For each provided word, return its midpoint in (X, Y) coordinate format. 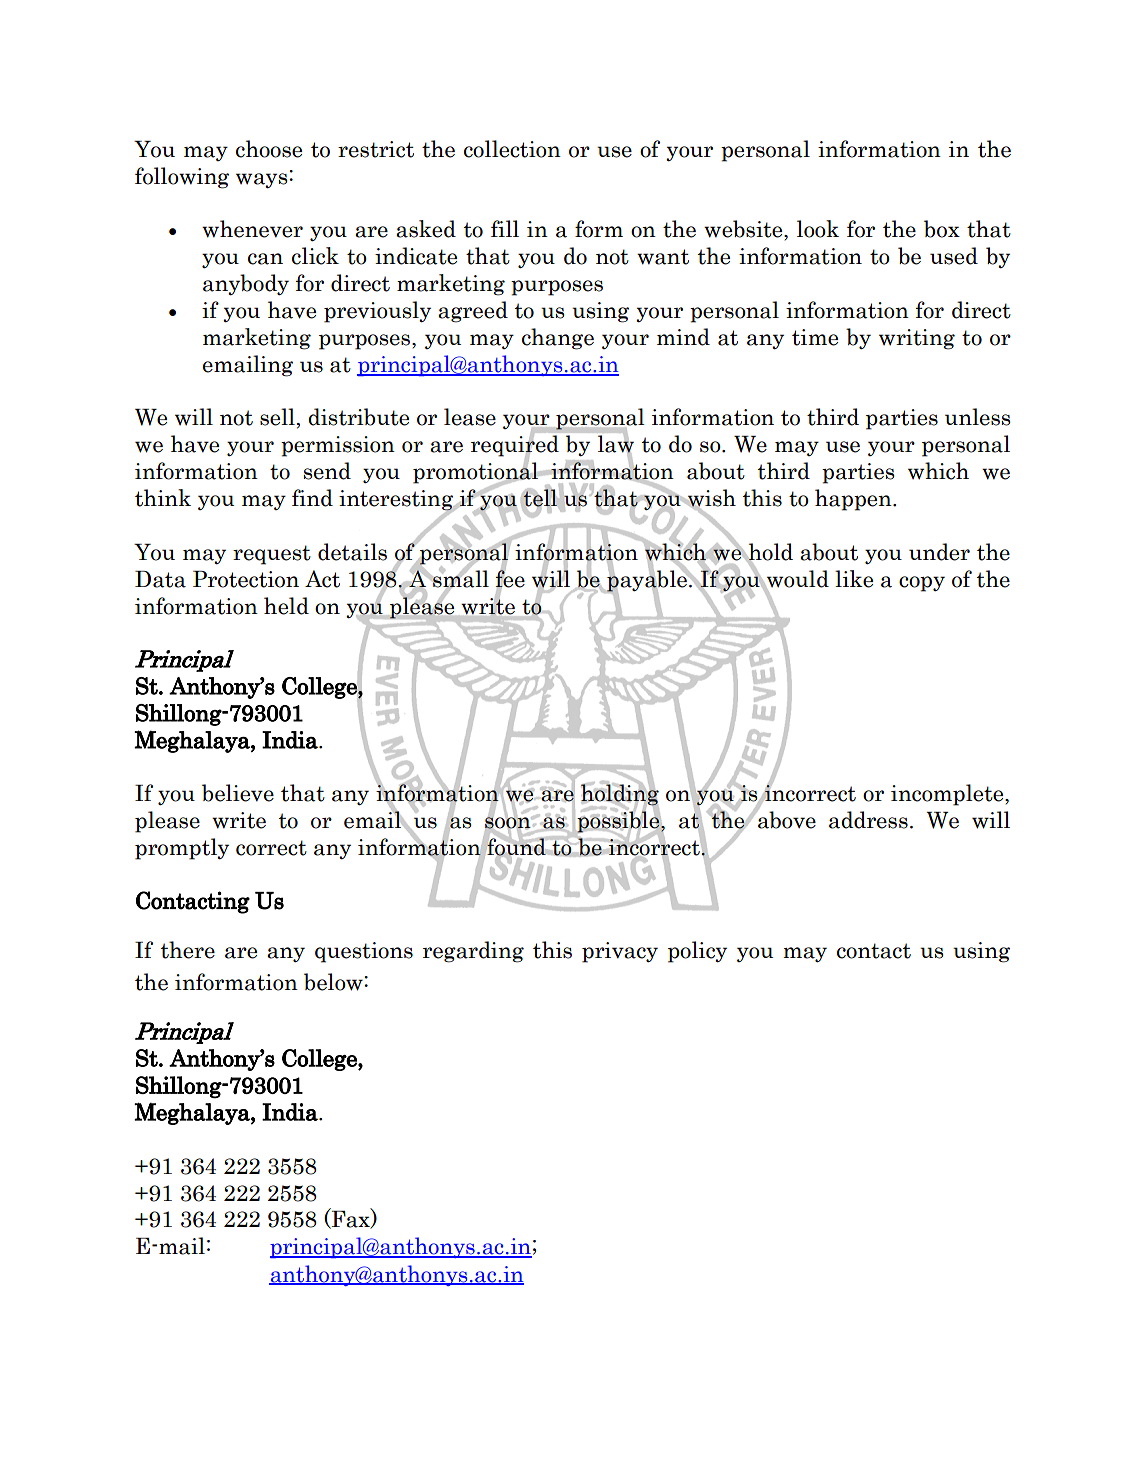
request (272, 555)
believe (238, 793)
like (854, 579)
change (558, 339)
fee (510, 579)
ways (263, 179)
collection (512, 149)
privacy (620, 952)
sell (277, 417)
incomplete (948, 795)
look (818, 229)
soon (508, 823)
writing (917, 339)
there (188, 950)
